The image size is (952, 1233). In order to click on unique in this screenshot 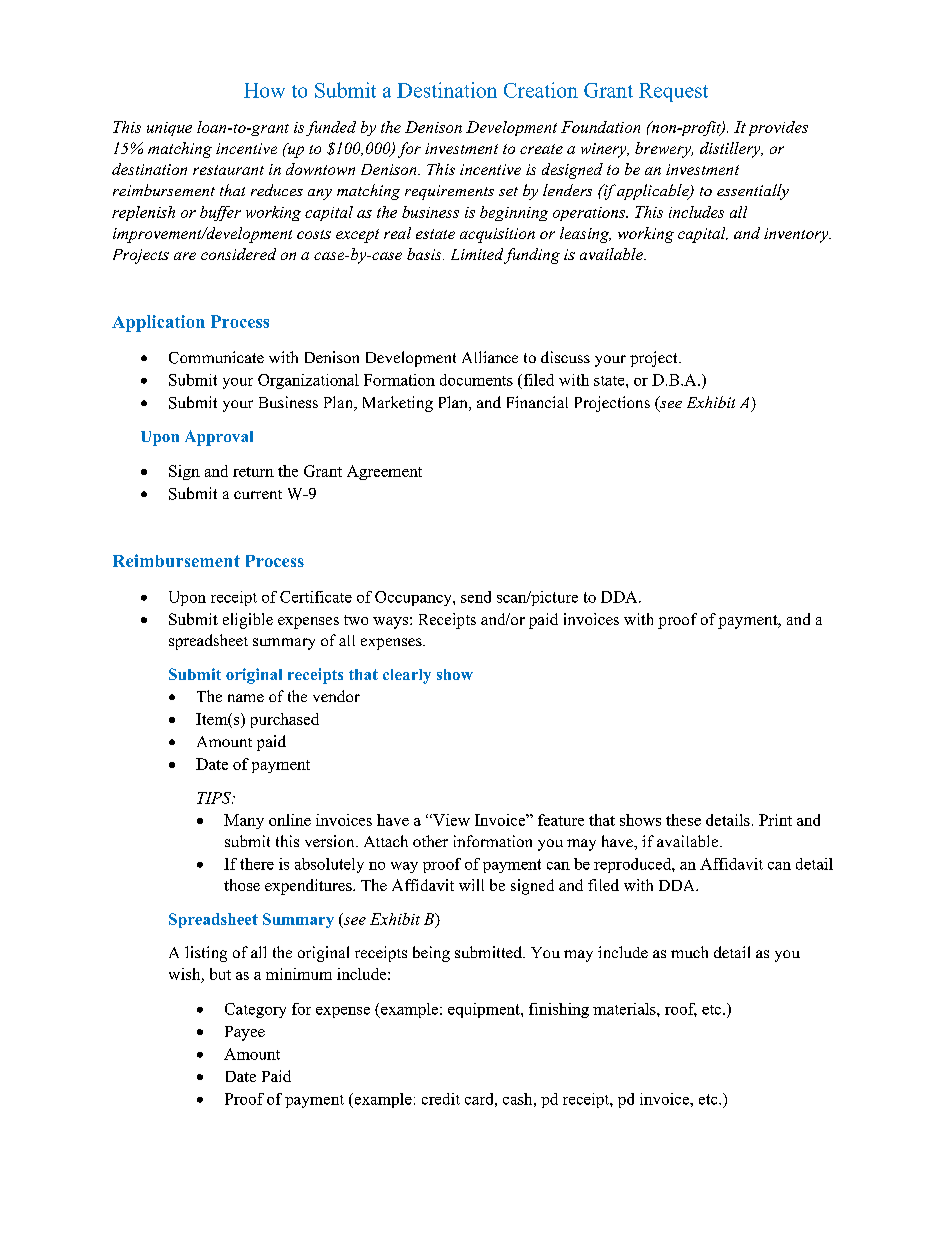, I will do `click(169, 129)`.
